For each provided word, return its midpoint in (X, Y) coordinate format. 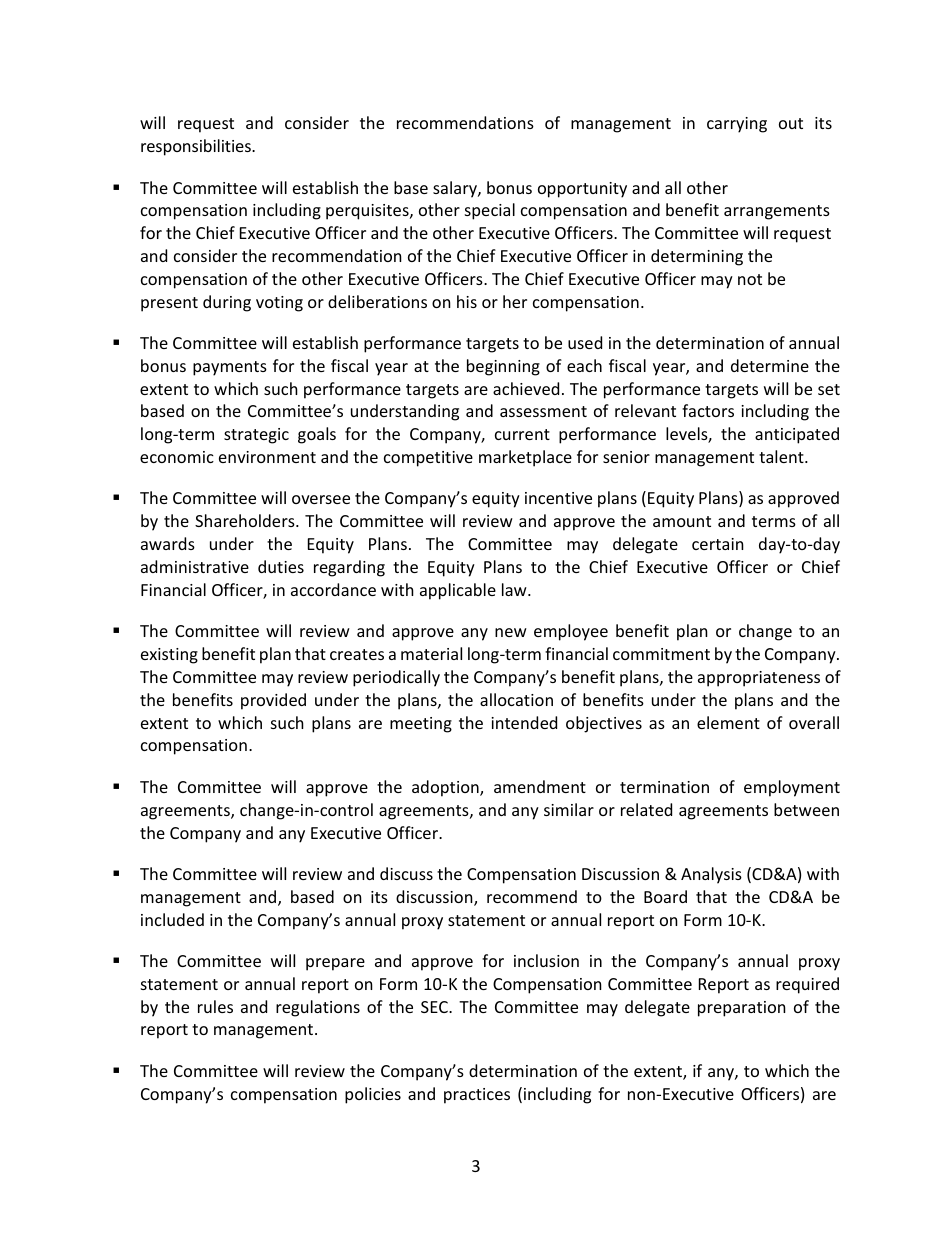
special (490, 211)
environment (267, 457)
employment (792, 788)
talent (782, 456)
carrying (737, 125)
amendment (540, 786)
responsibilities (197, 147)
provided (273, 701)
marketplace (525, 458)
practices (477, 1096)
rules (215, 1006)
